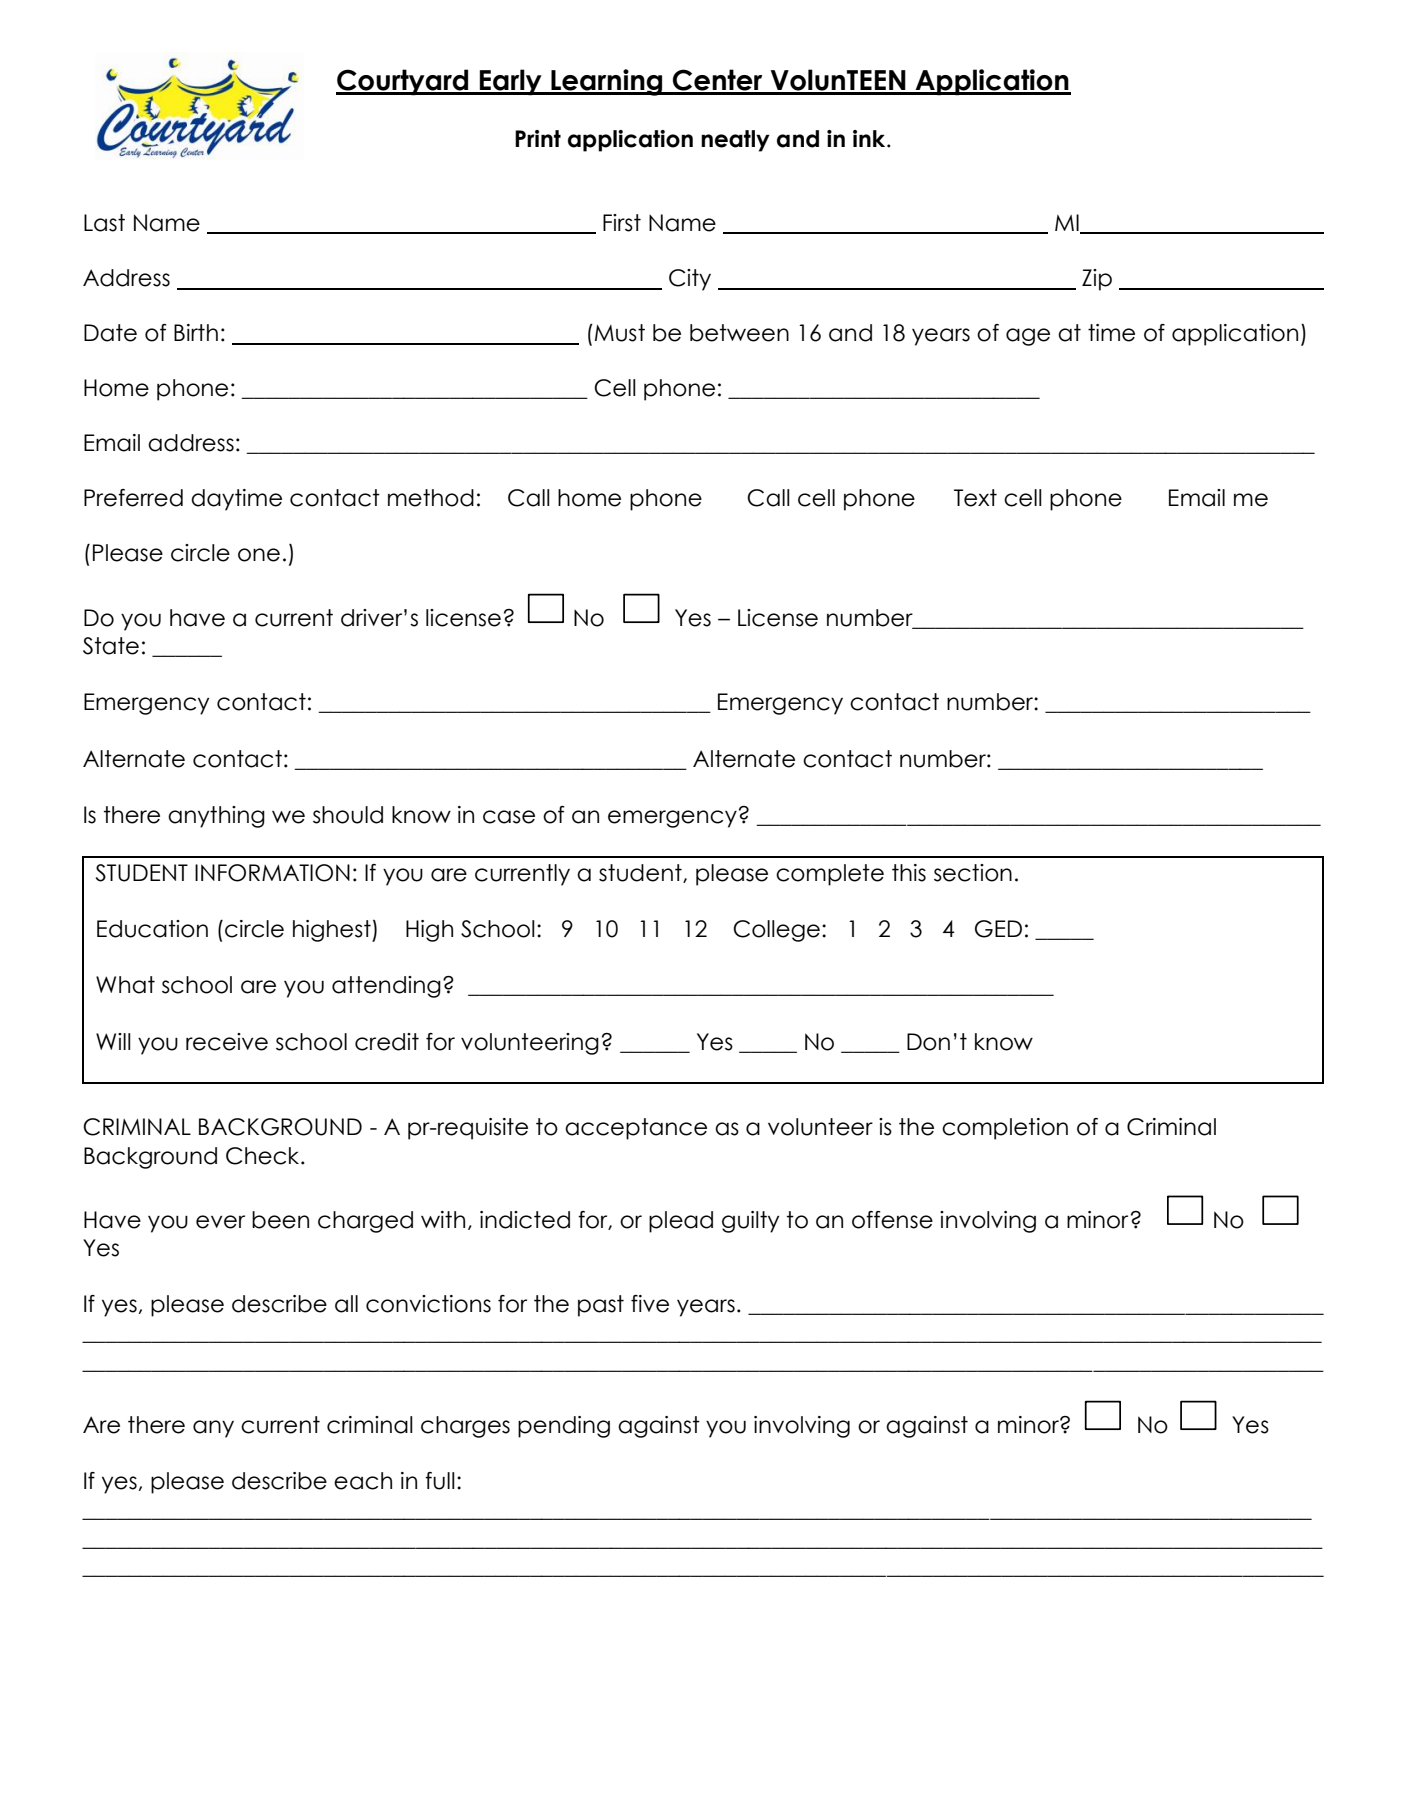  What do you see at coordinates (431, 498) in the screenshot?
I see `method` at bounding box center [431, 498].
